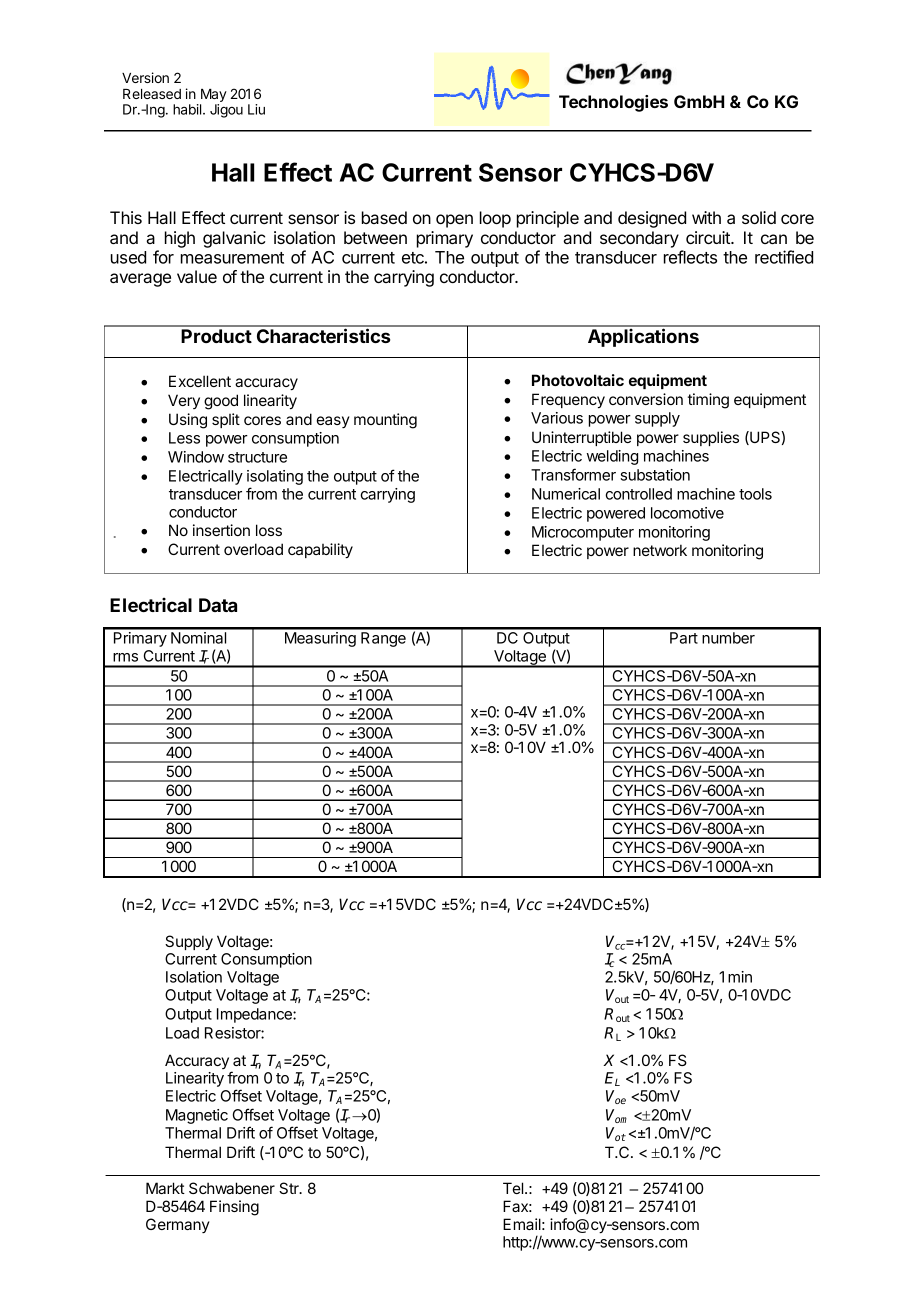 The height and width of the screenshot is (1308, 924). Describe the element at coordinates (660, 550) in the screenshot. I see `network` at that location.
